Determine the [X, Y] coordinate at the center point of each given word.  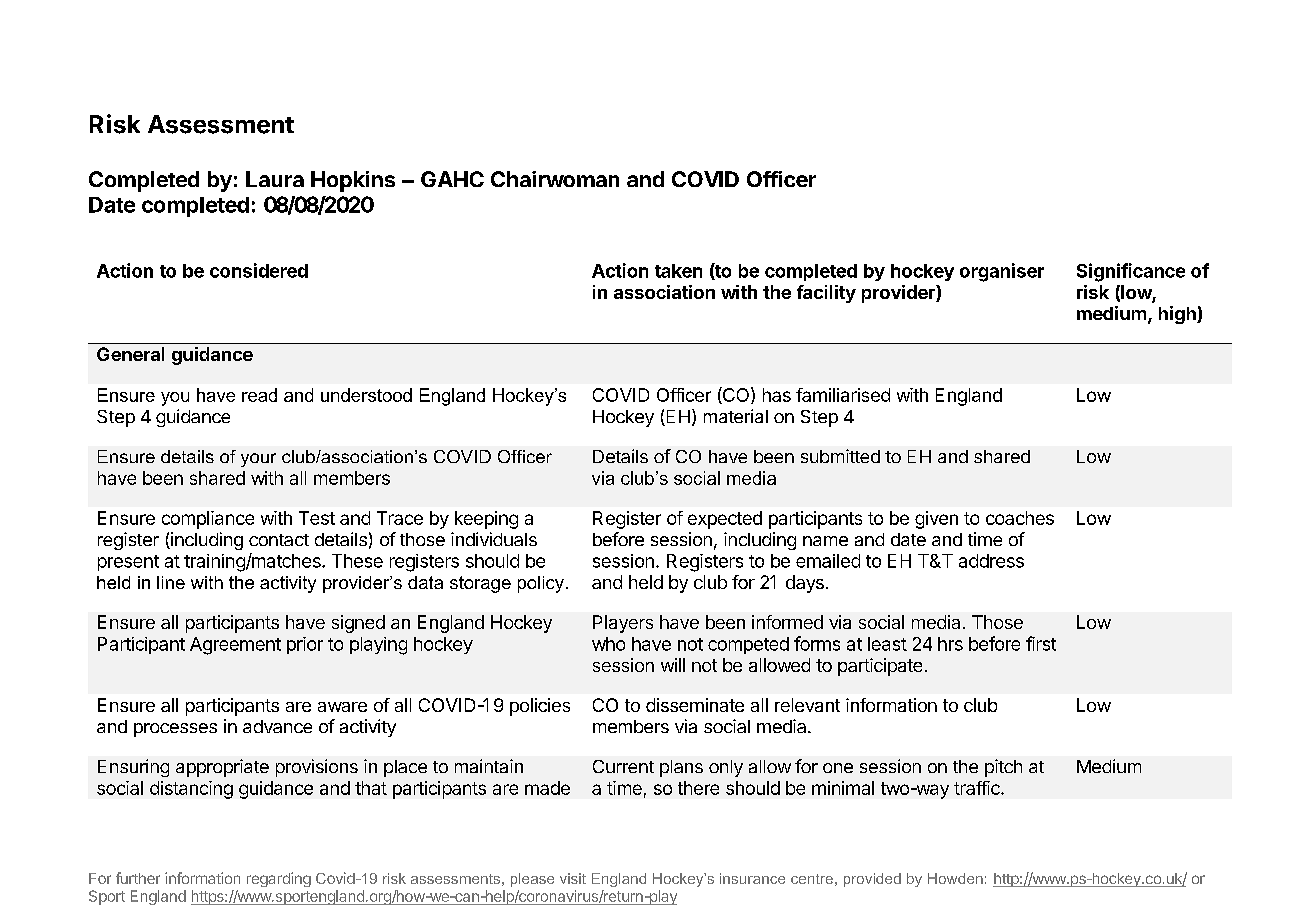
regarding [279, 879]
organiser [1002, 272]
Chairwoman [555, 179]
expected [725, 520]
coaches [1020, 518]
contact [279, 540]
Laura [275, 179]
